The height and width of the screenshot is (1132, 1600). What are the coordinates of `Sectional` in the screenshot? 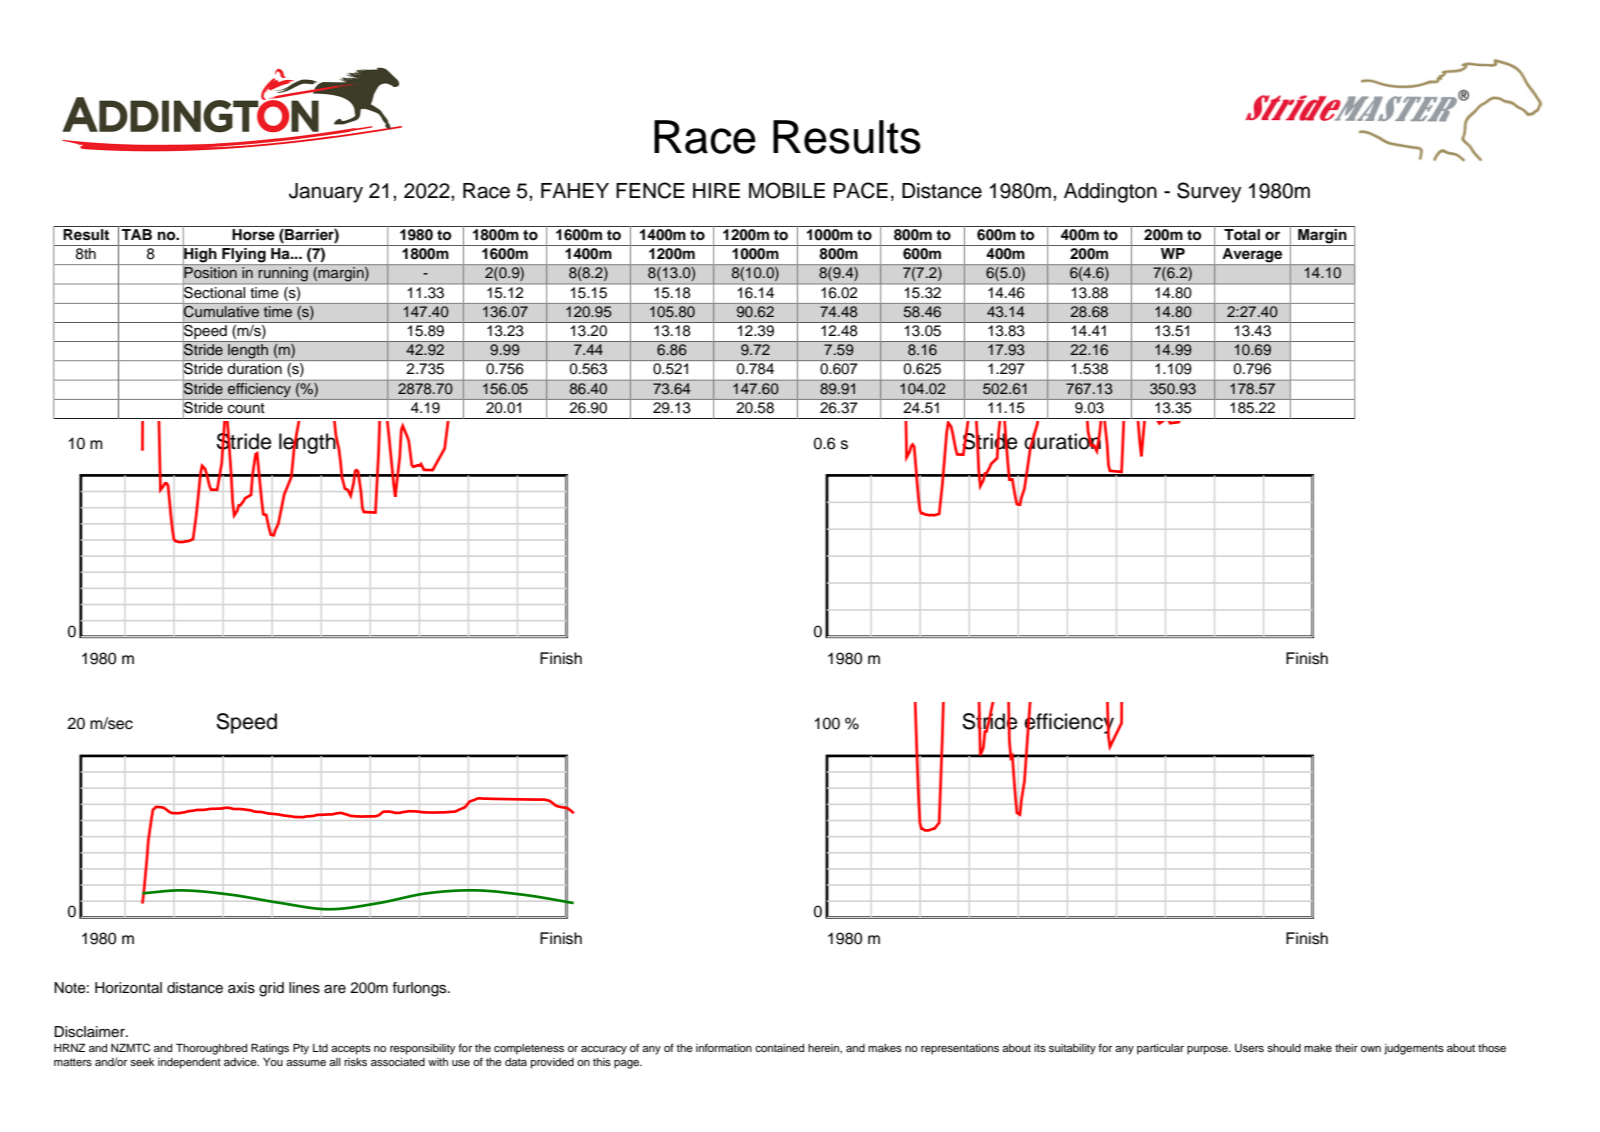 It's located at (214, 292).
